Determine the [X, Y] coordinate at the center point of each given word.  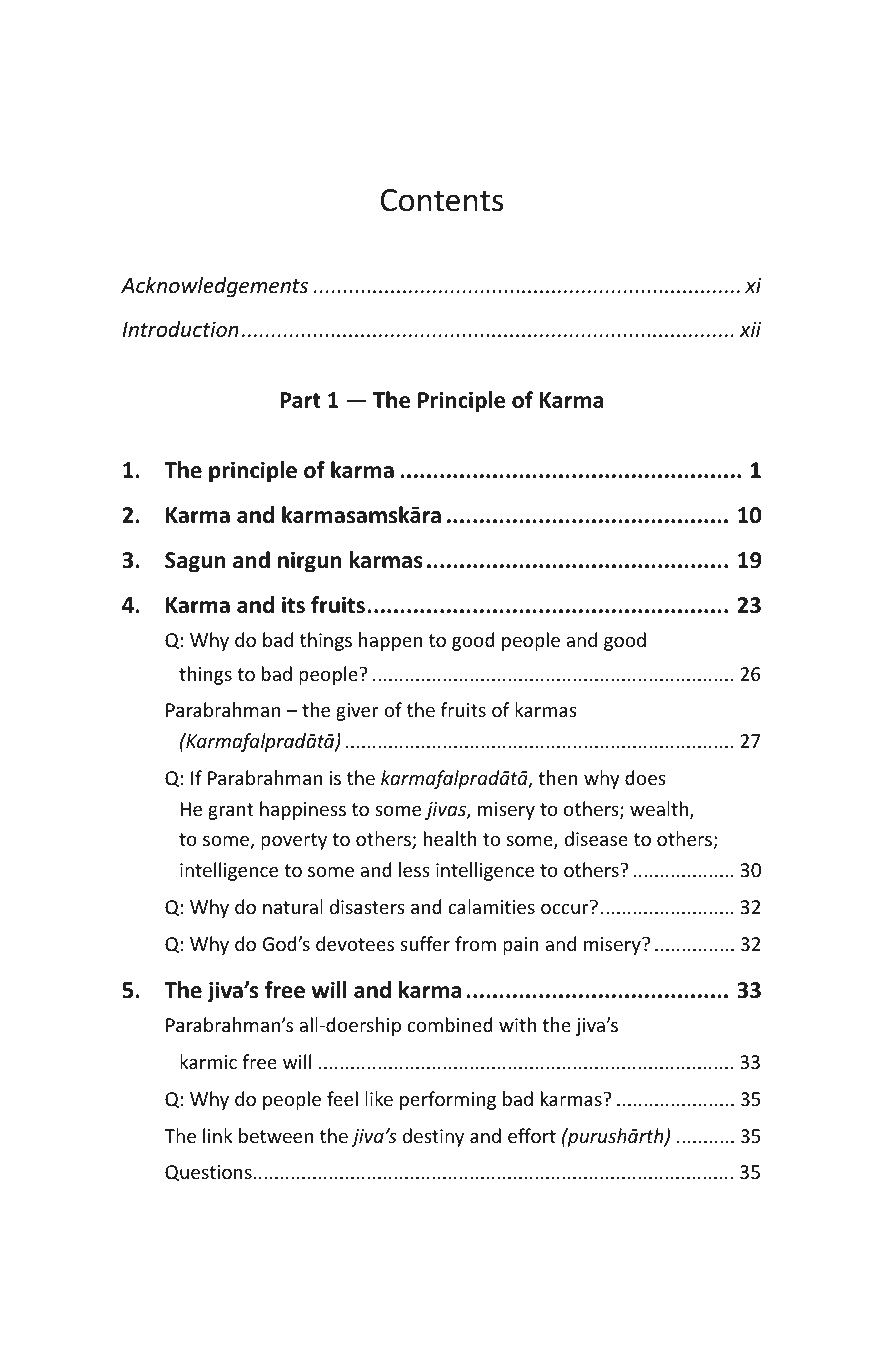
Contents [442, 200]
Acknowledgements [214, 287]
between [276, 1135]
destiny [433, 1137]
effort [532, 1135]
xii [750, 329]
